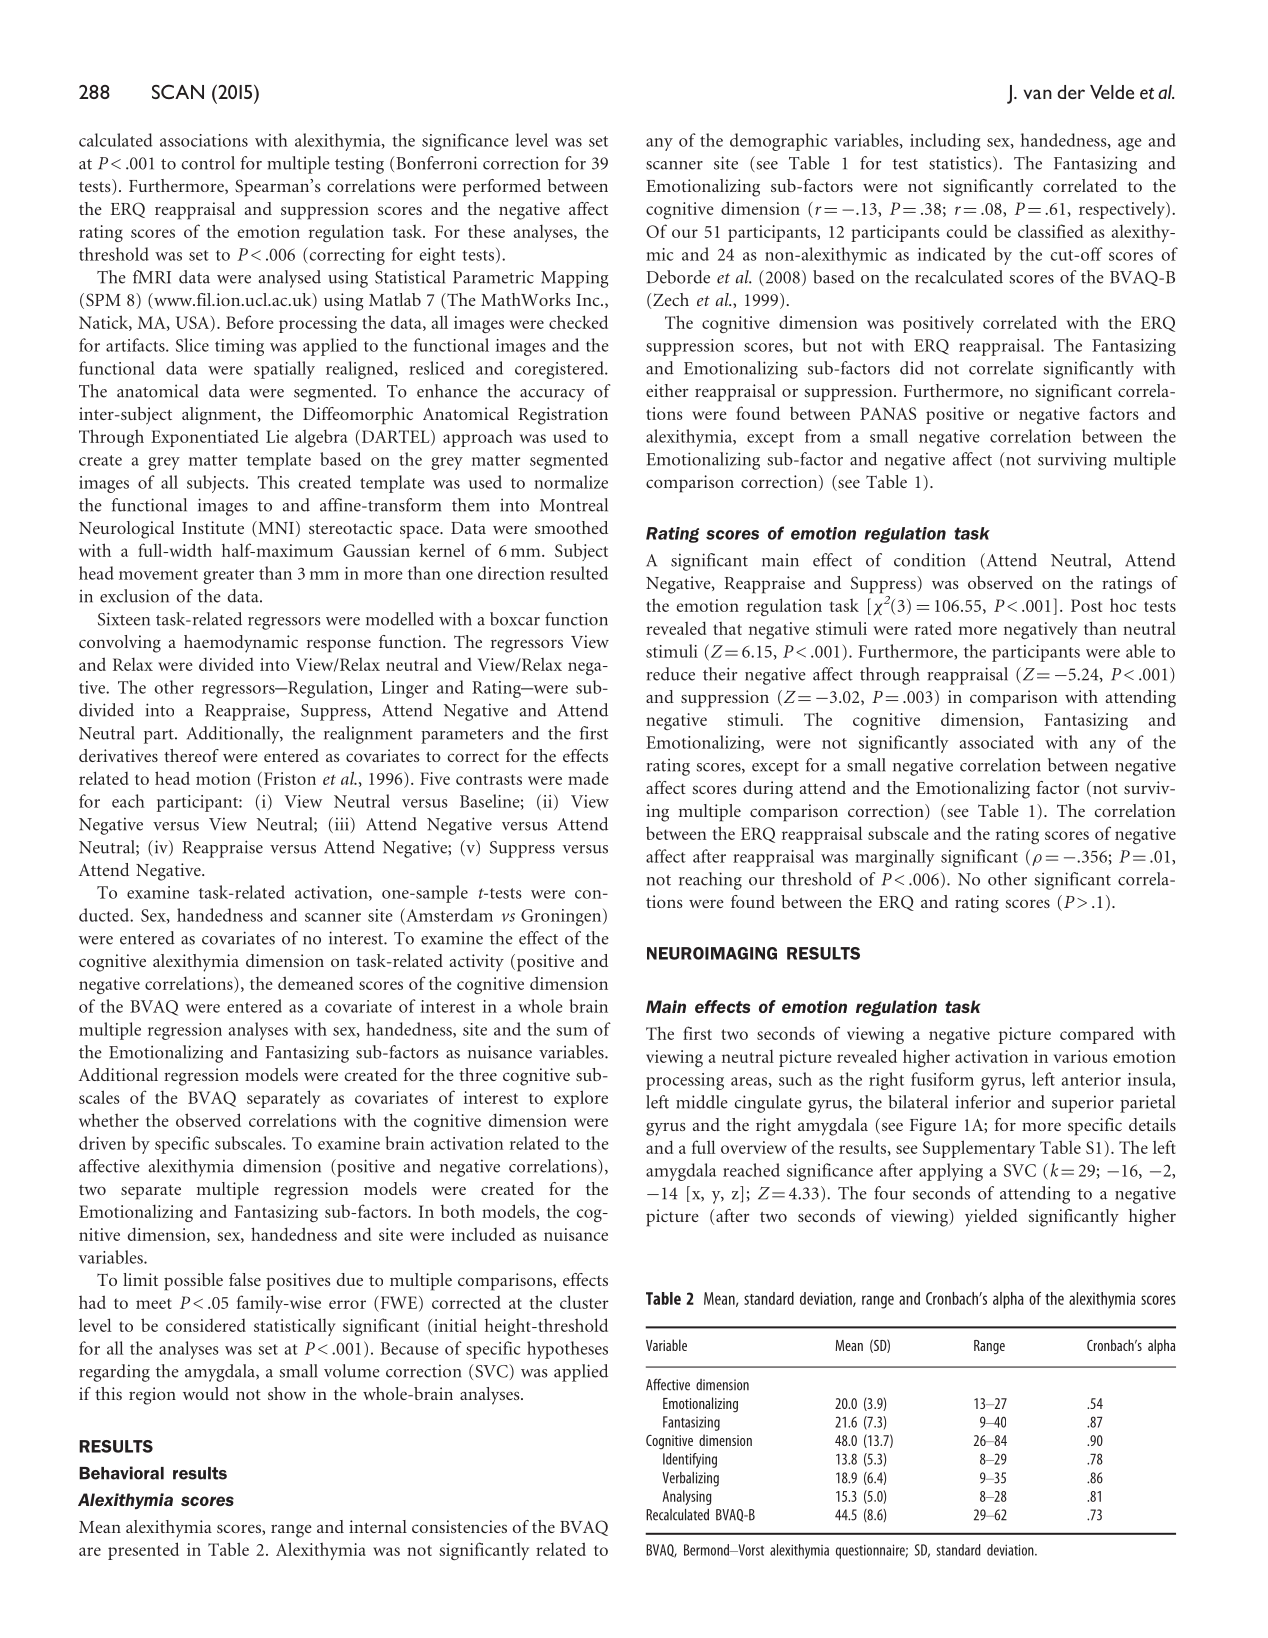 Image resolution: width=1268 pixels, height=1638 pixels. I want to click on van, so click(1038, 94).
